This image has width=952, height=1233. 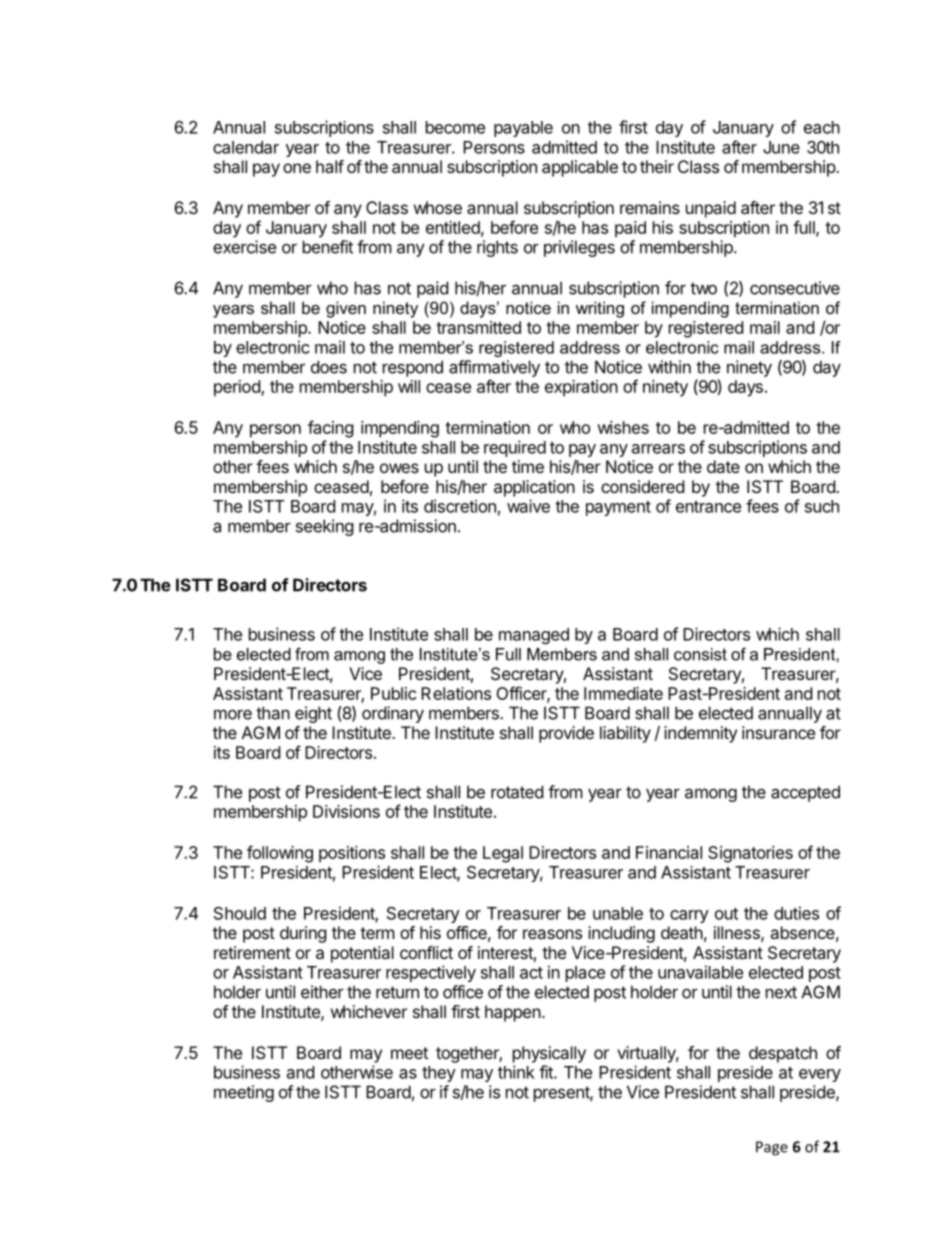 I want to click on Page, so click(x=772, y=1148).
